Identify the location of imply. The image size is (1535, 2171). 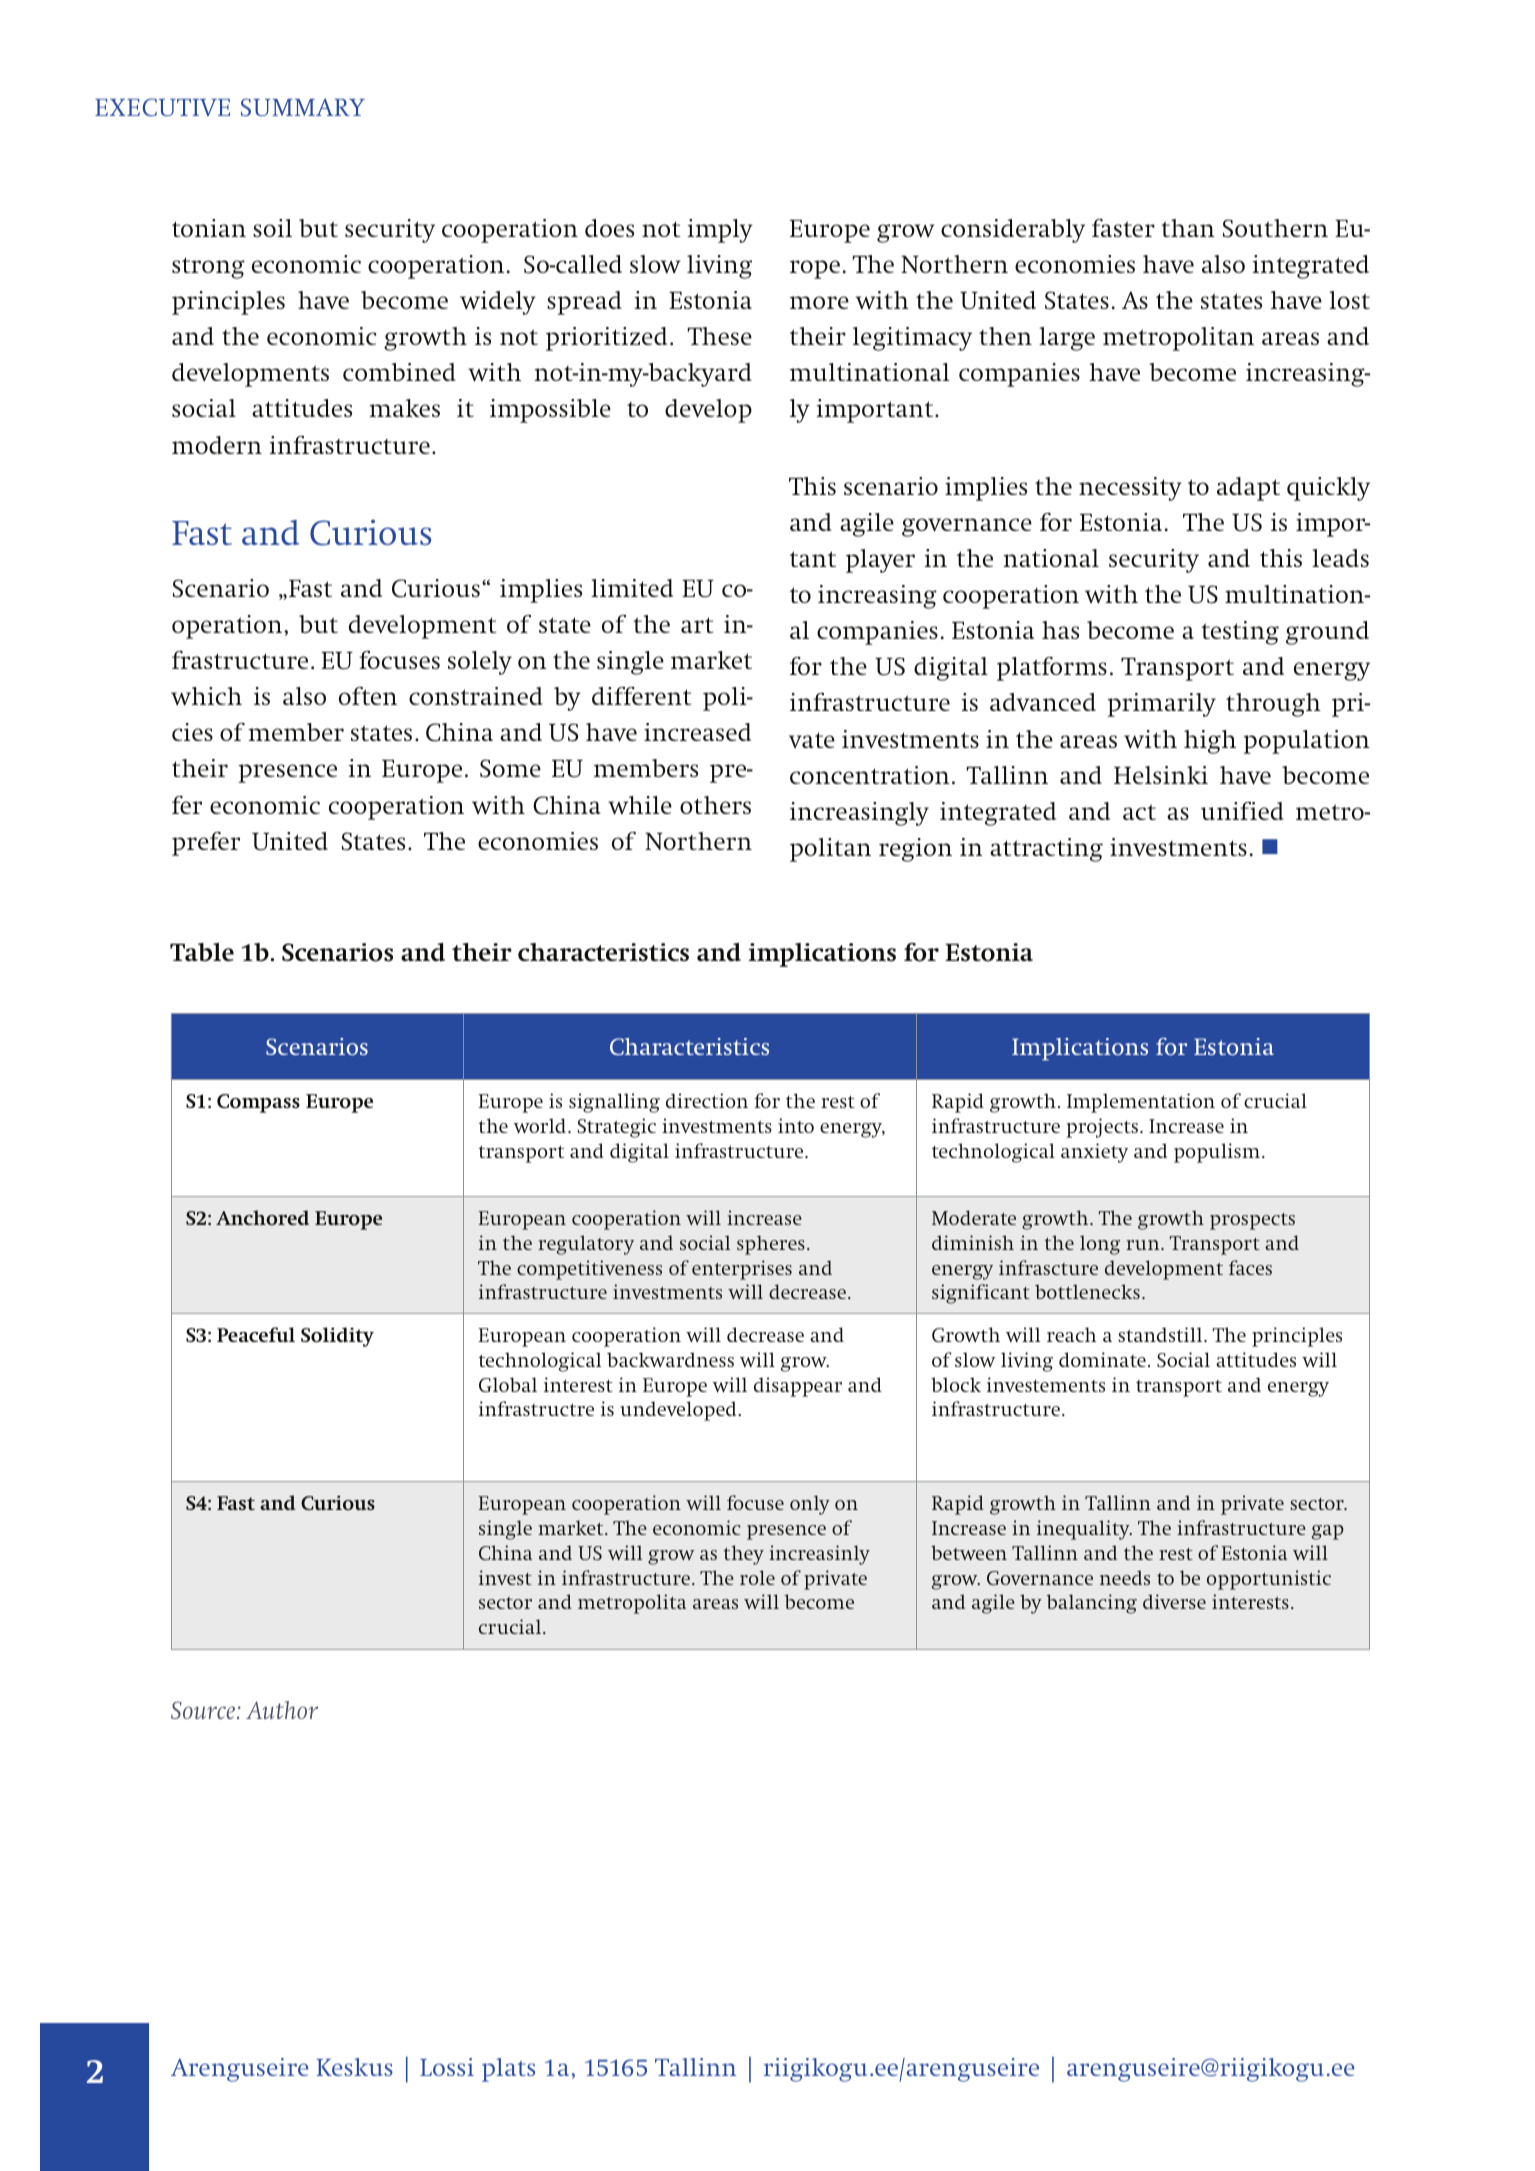
(719, 231).
